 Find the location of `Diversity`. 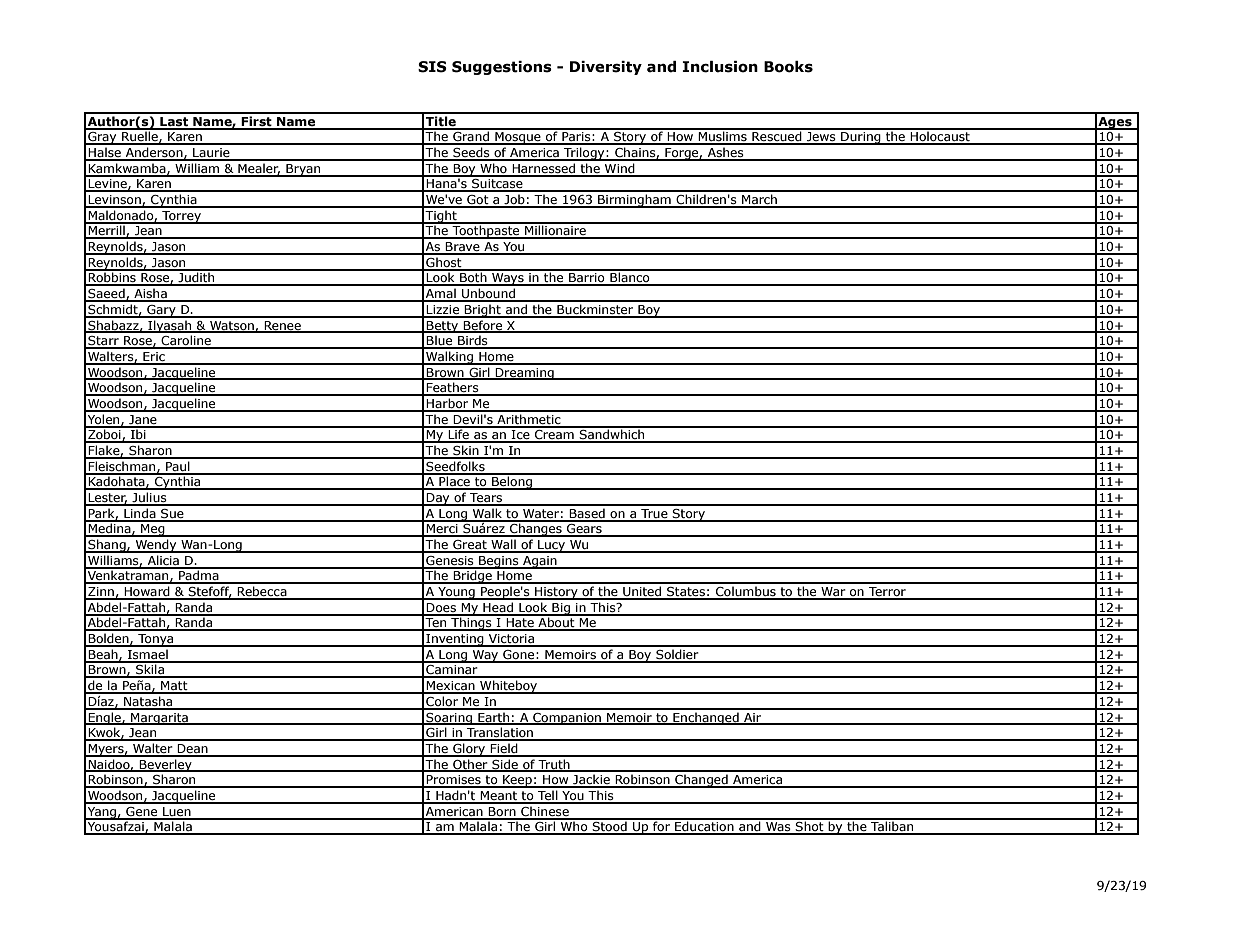

Diversity is located at coordinates (606, 68).
